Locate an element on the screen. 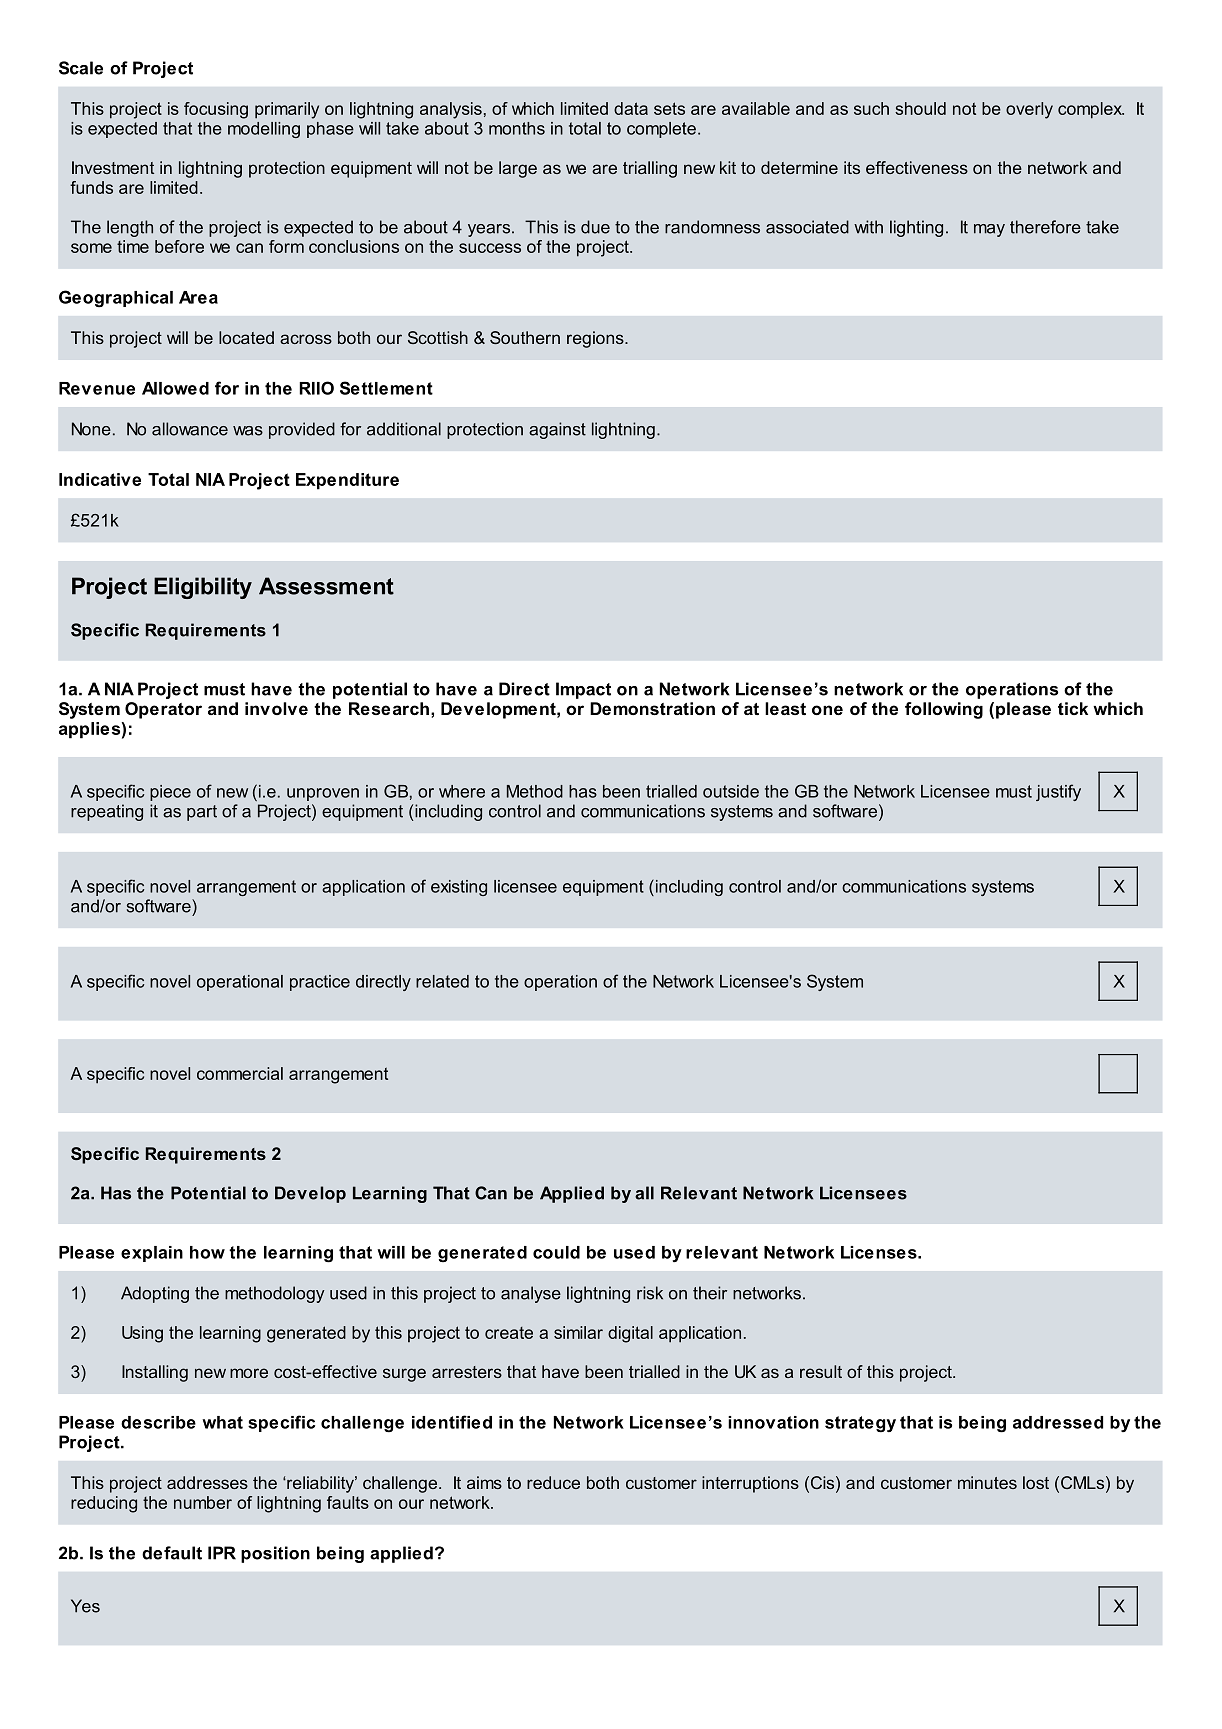  should is located at coordinates (920, 108).
